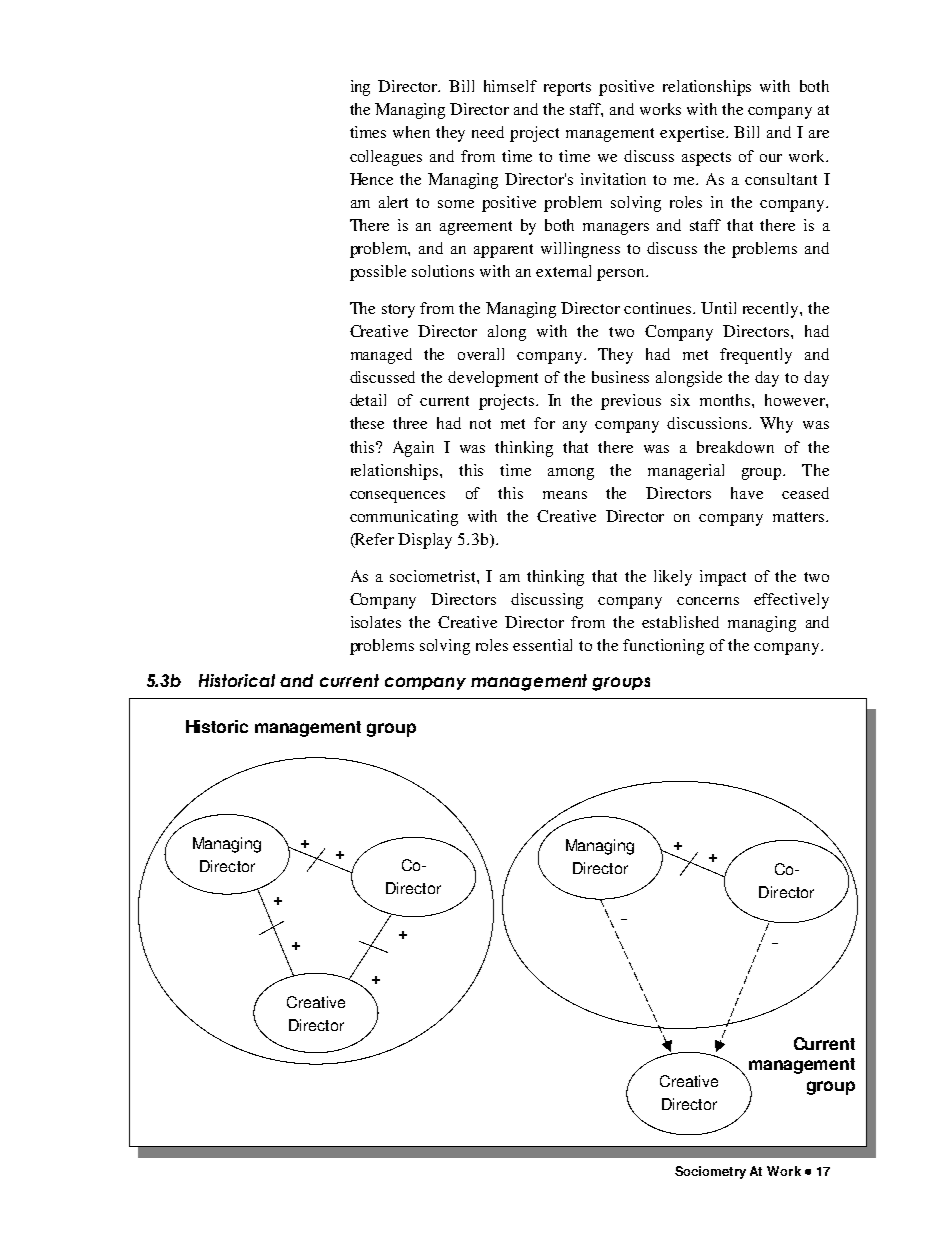 This screenshot has width=952, height=1233. Describe the element at coordinates (571, 474) in the screenshot. I see `among` at that location.
